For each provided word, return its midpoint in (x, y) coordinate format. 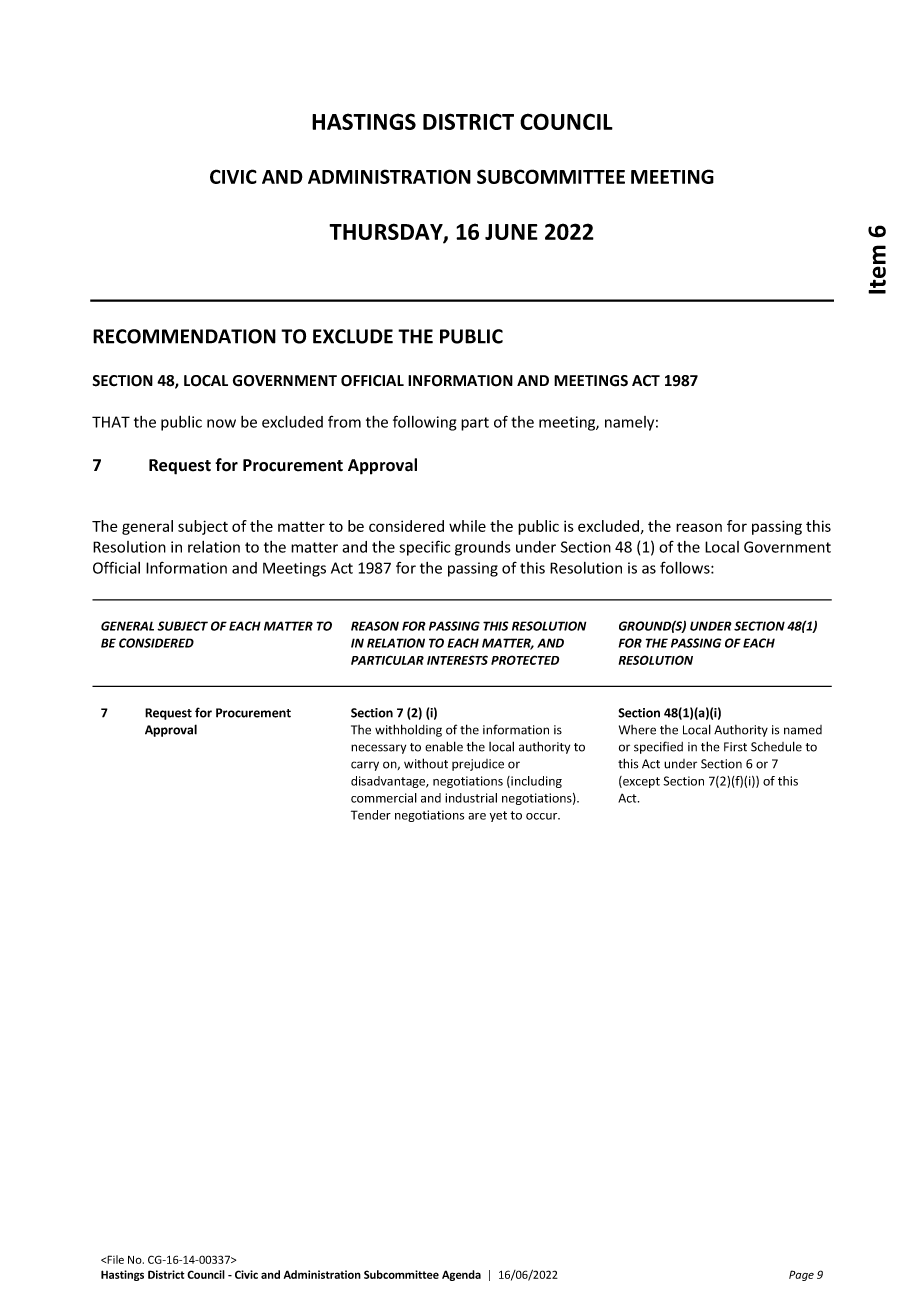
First (735, 747)
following (424, 423)
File (115, 1259)
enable (444, 746)
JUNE (511, 232)
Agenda (461, 1275)
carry (365, 766)
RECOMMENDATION (184, 336)
